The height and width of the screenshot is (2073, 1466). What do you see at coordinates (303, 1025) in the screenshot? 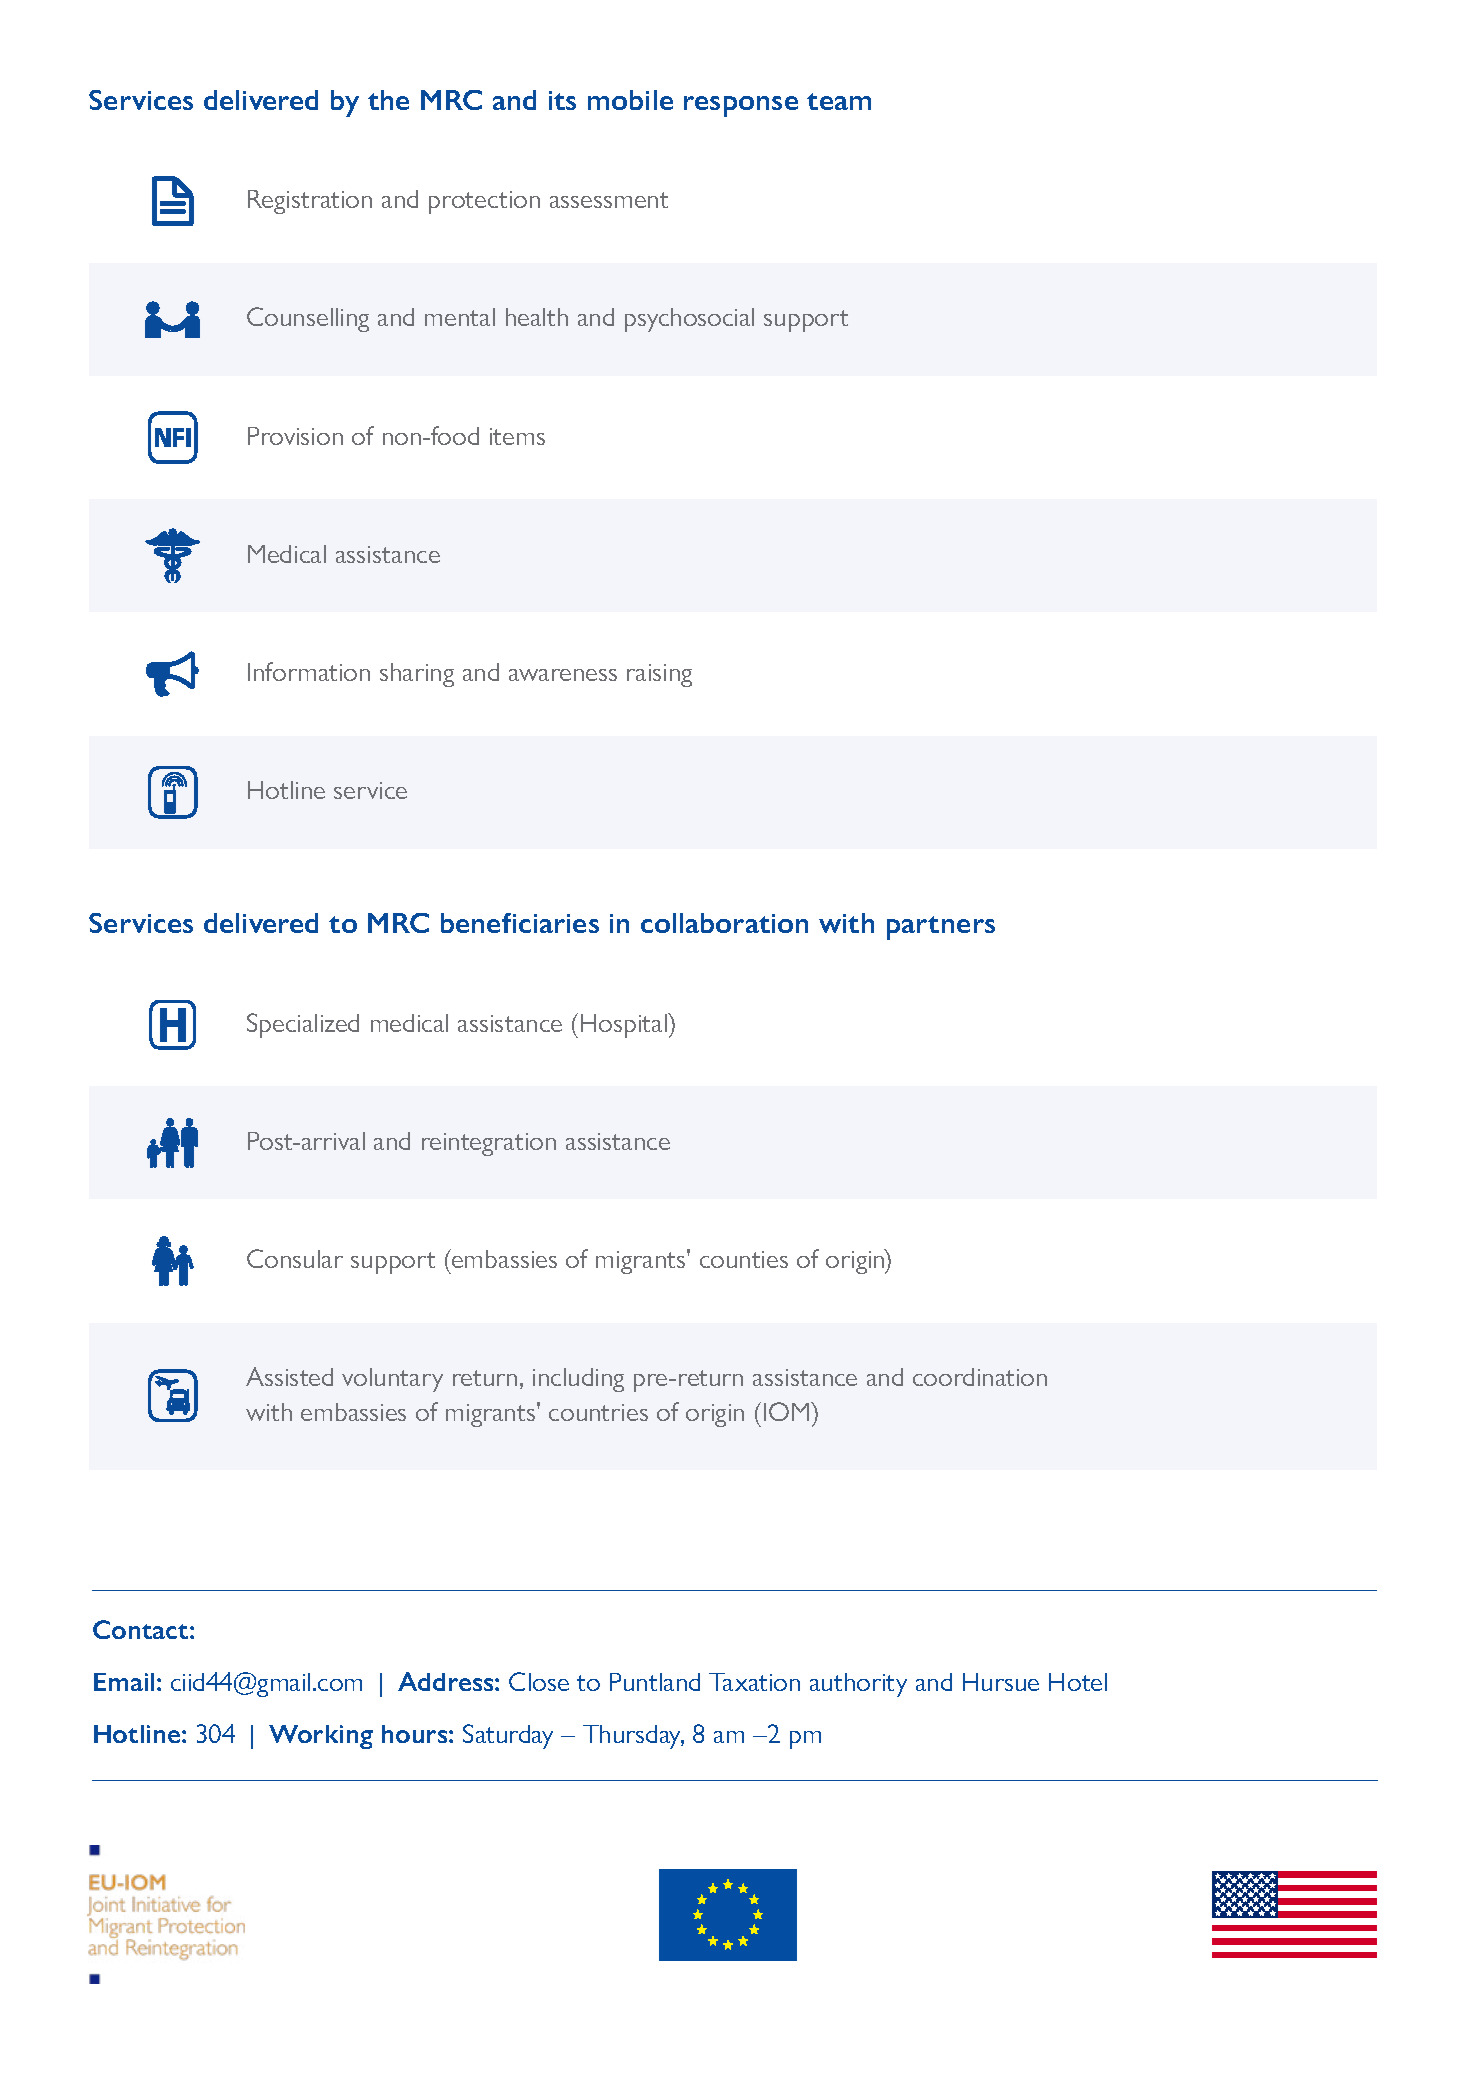
I see `Specialized` at bounding box center [303, 1025].
